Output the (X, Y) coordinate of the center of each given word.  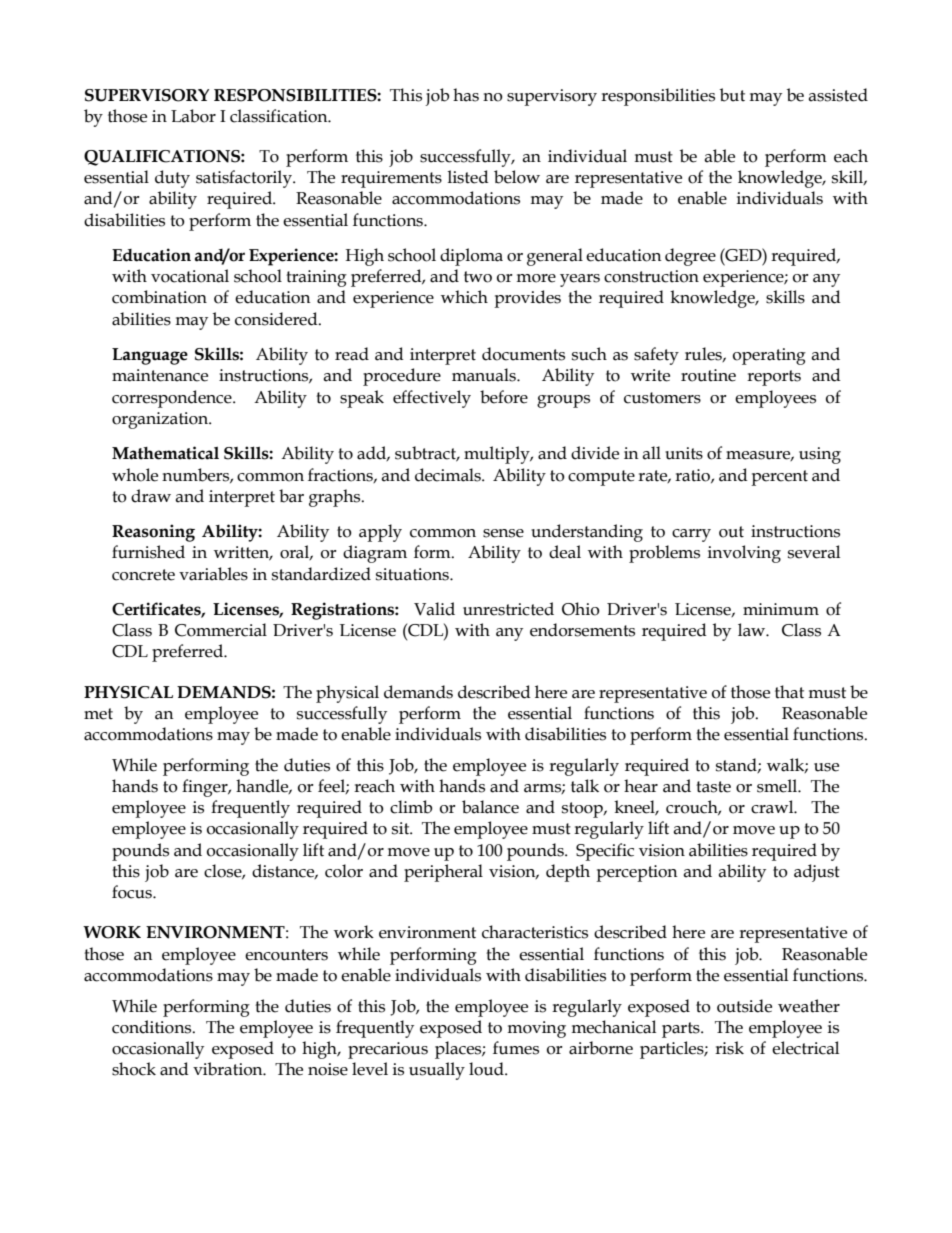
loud (487, 1069)
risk (729, 1048)
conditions (153, 1027)
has (466, 95)
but (732, 95)
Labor (193, 116)
